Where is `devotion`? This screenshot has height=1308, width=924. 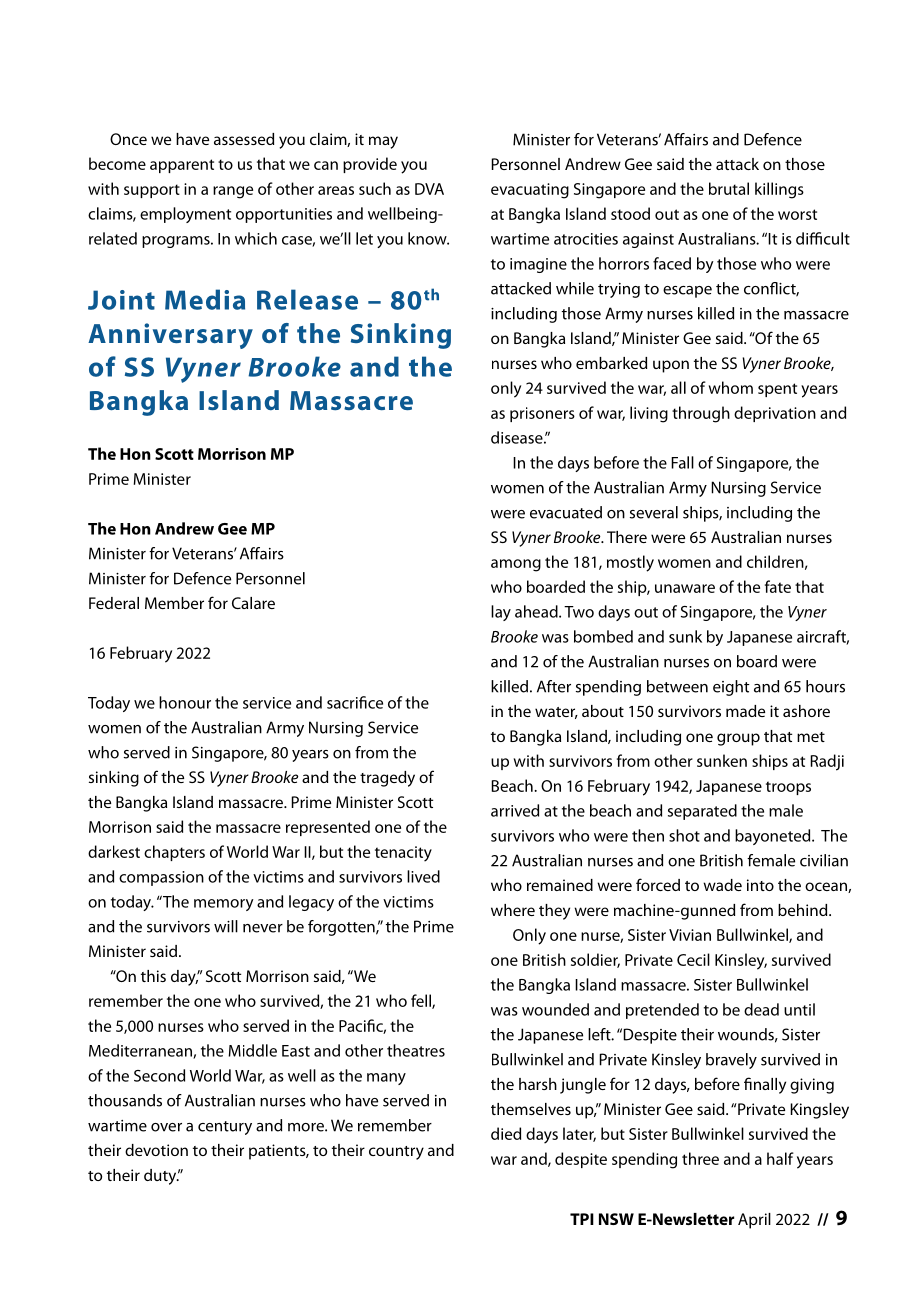
devotion is located at coordinates (156, 1150).
